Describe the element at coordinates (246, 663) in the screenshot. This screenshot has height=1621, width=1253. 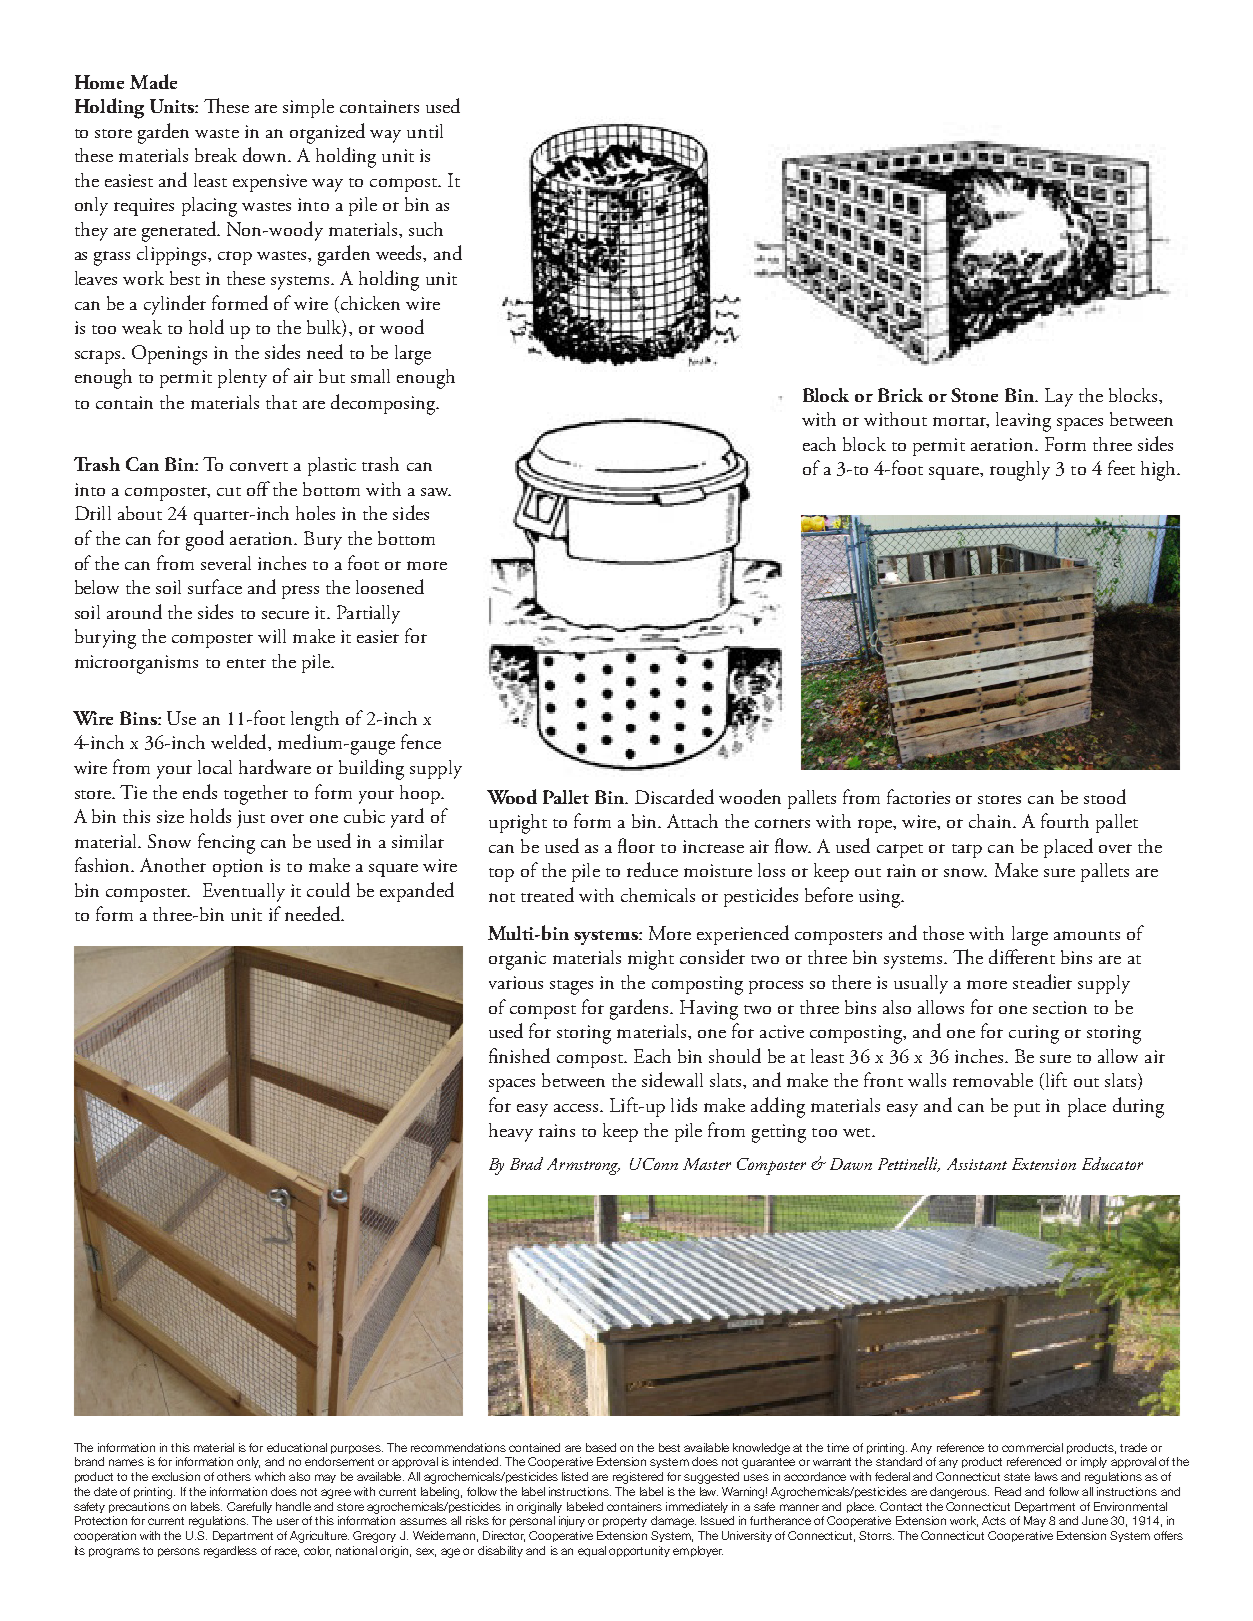
I see `enter` at that location.
